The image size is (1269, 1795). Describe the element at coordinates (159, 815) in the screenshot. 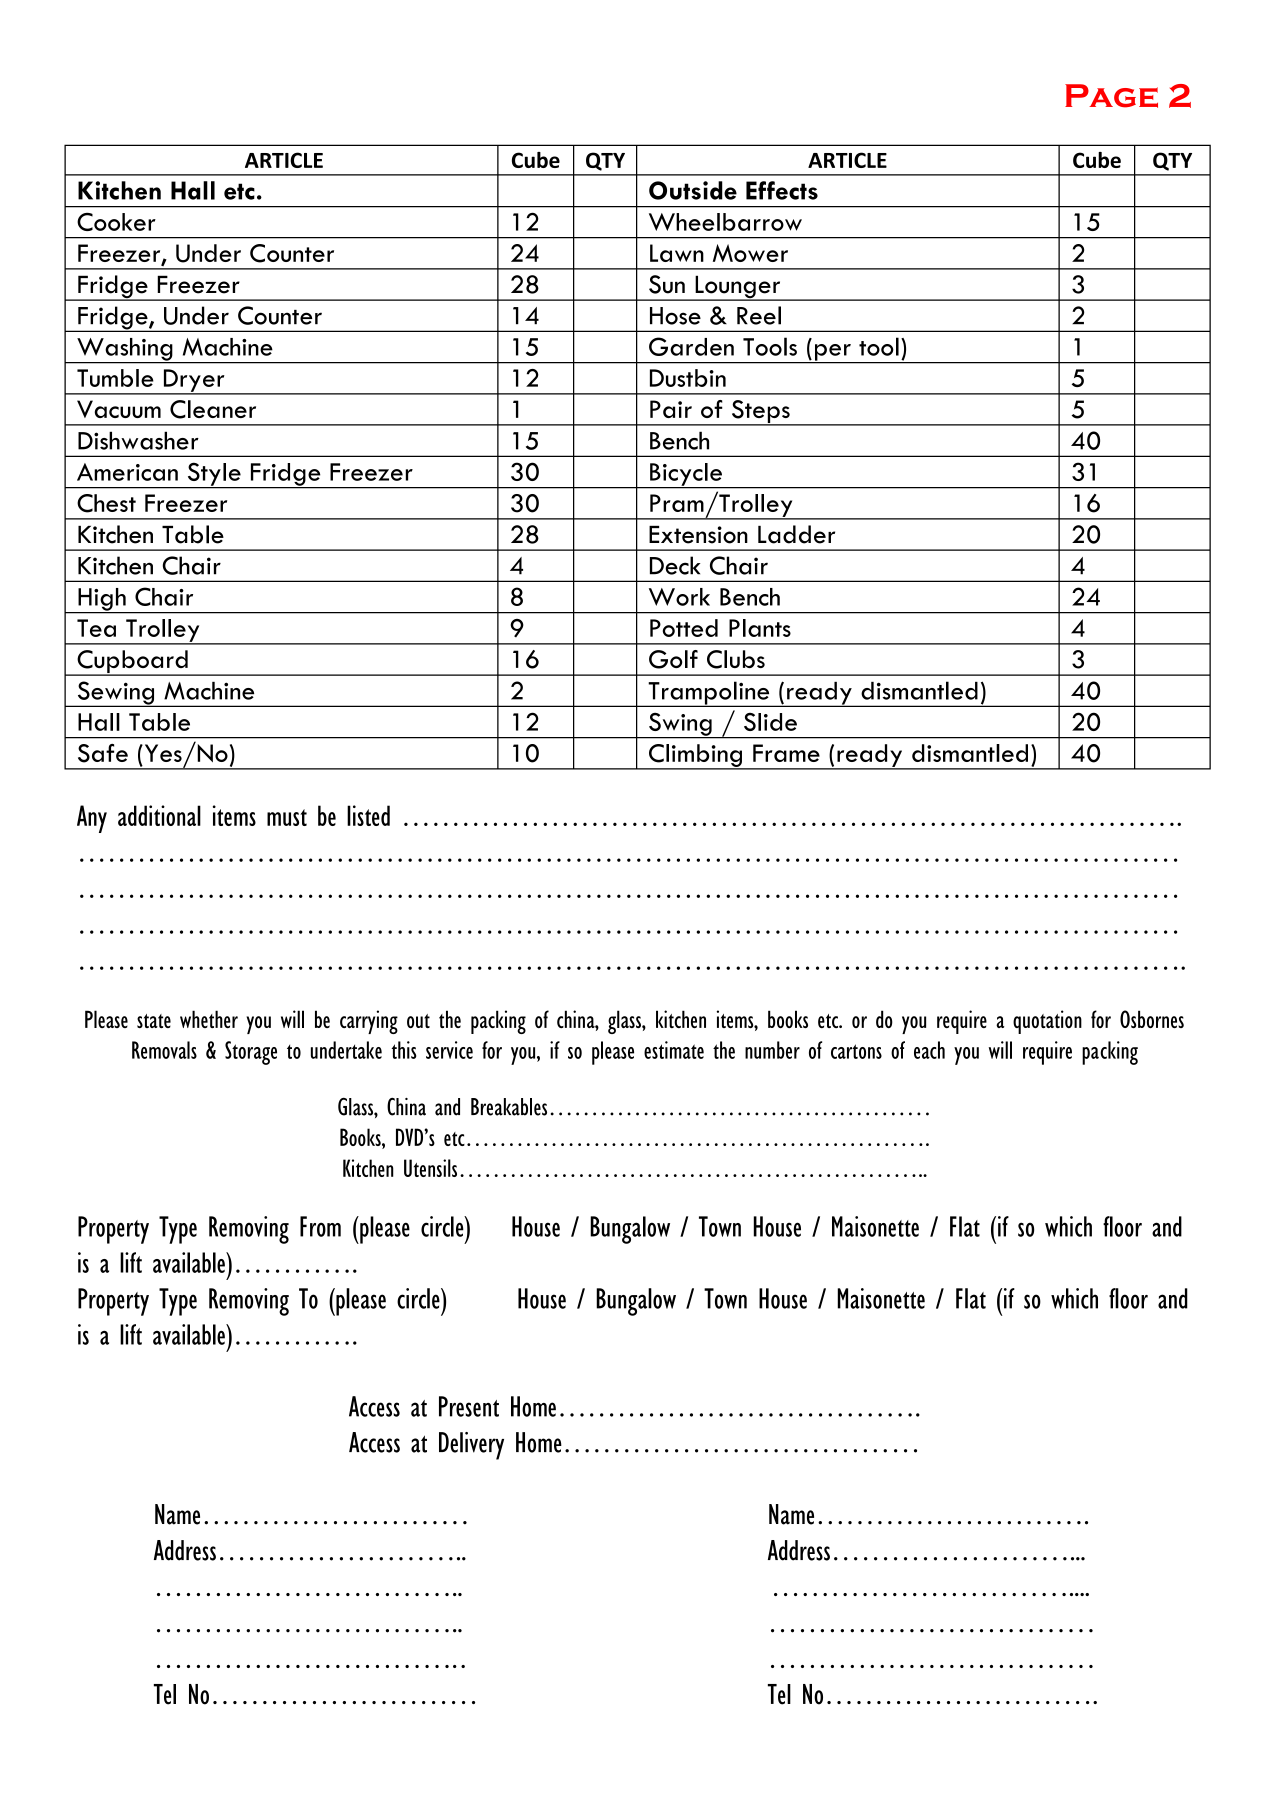

I see `additional` at that location.
